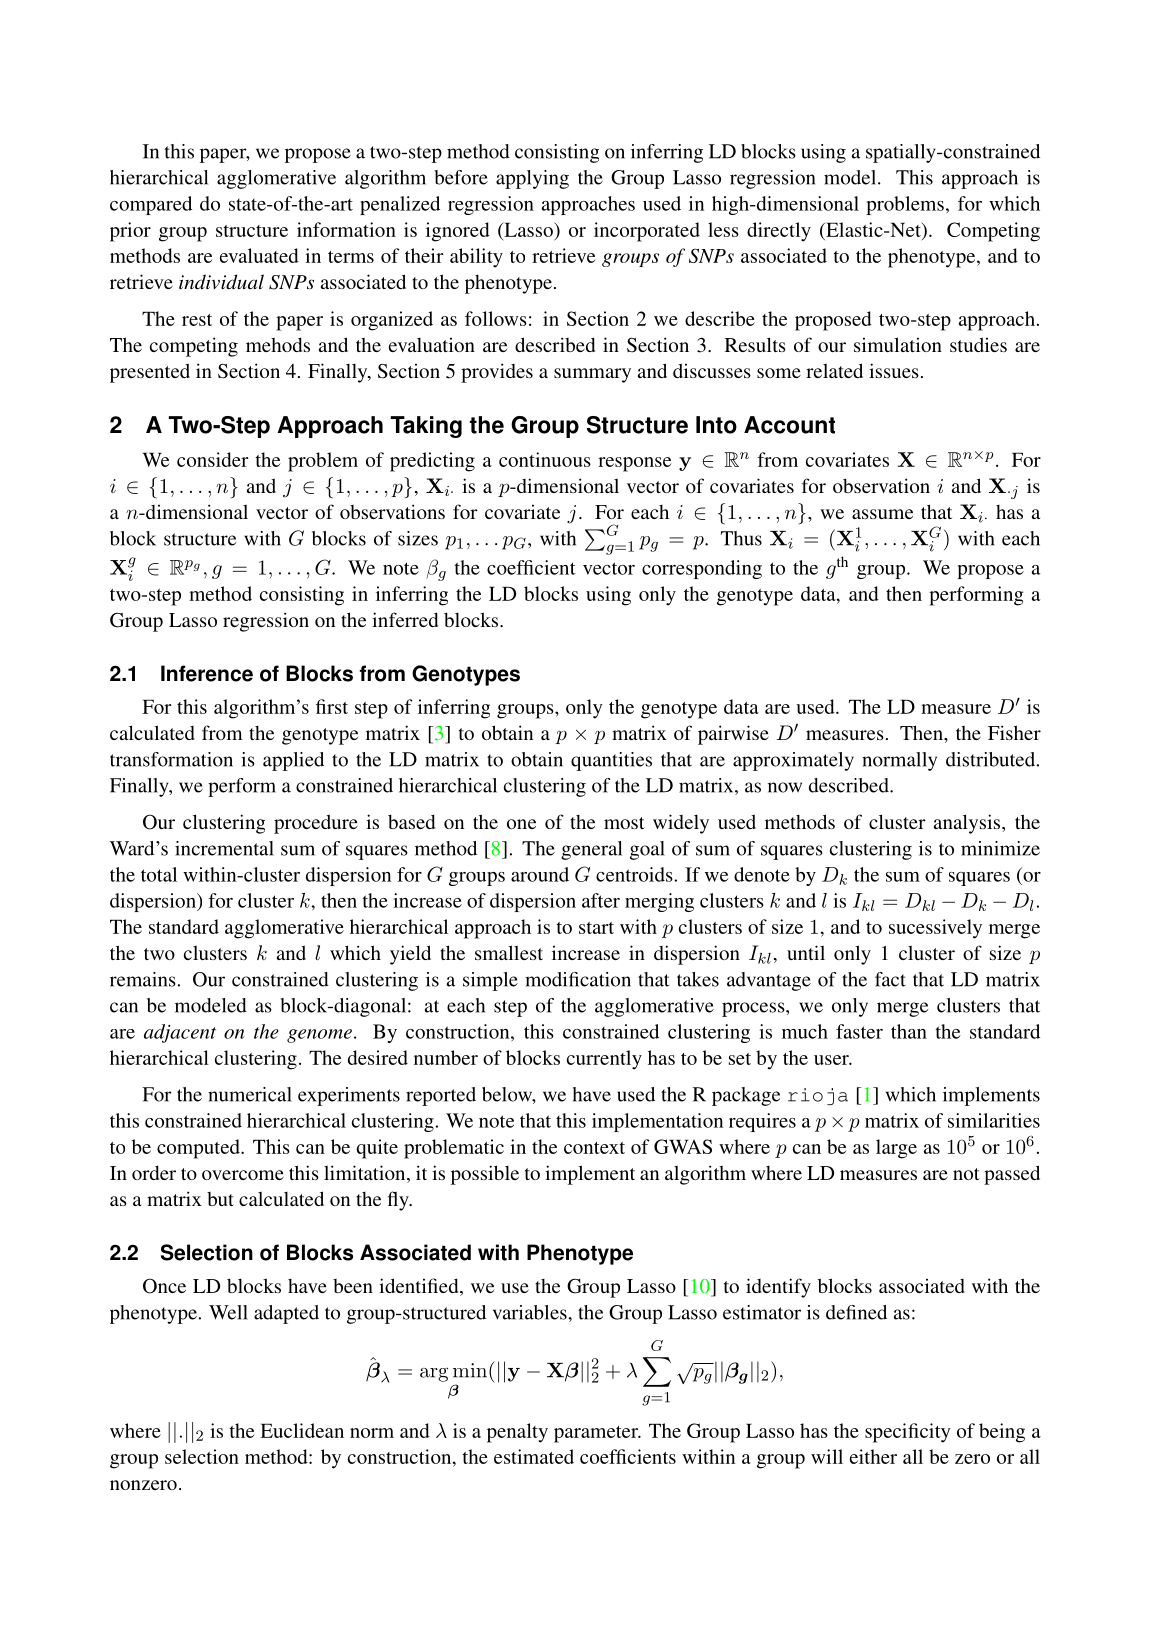 The image size is (1150, 1627). What do you see at coordinates (302, 1430) in the screenshot?
I see `Euclidean` at bounding box center [302, 1430].
